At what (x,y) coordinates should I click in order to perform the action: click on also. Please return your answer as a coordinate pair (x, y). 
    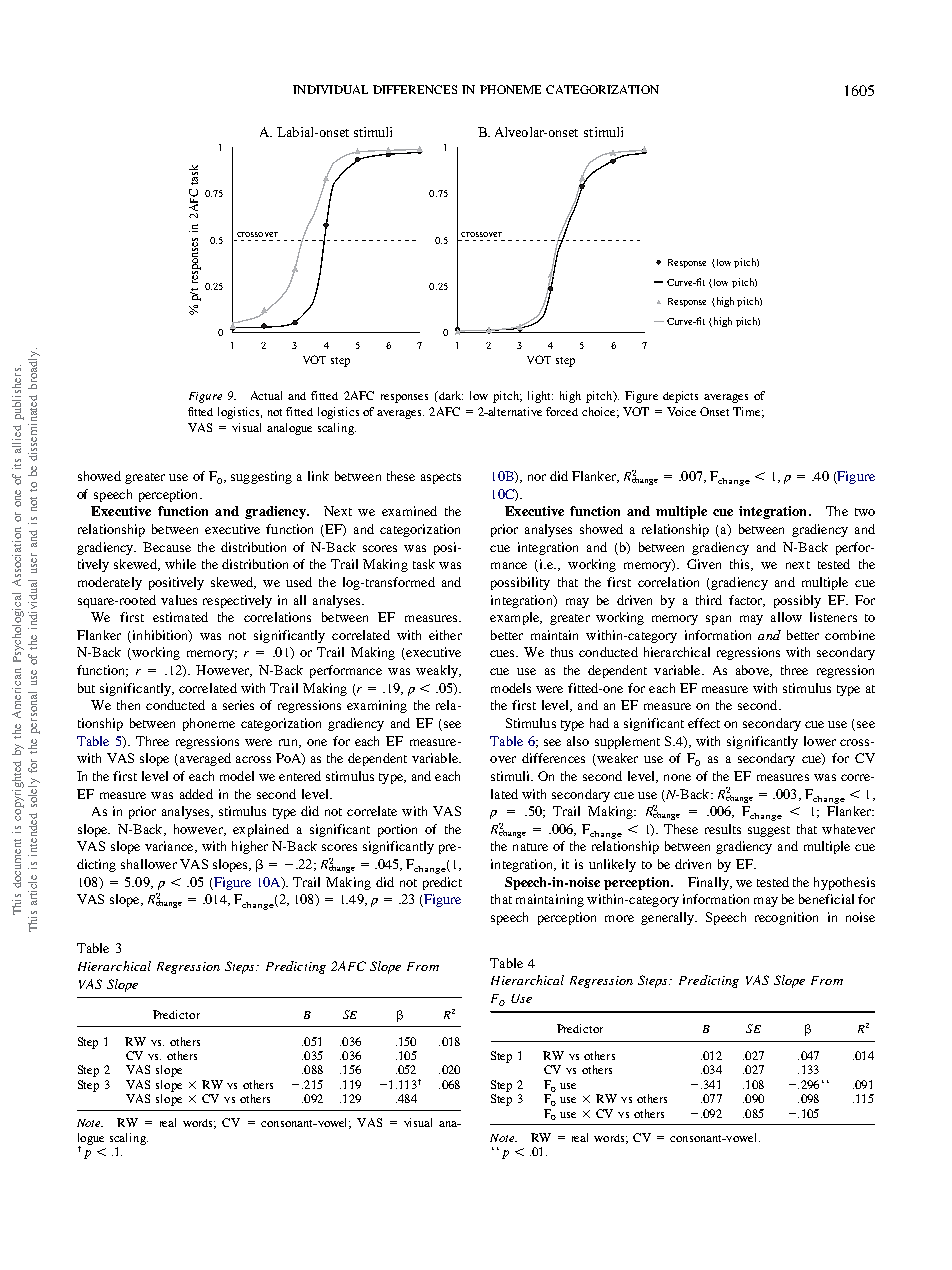
    Looking at the image, I should click on (578, 741).
